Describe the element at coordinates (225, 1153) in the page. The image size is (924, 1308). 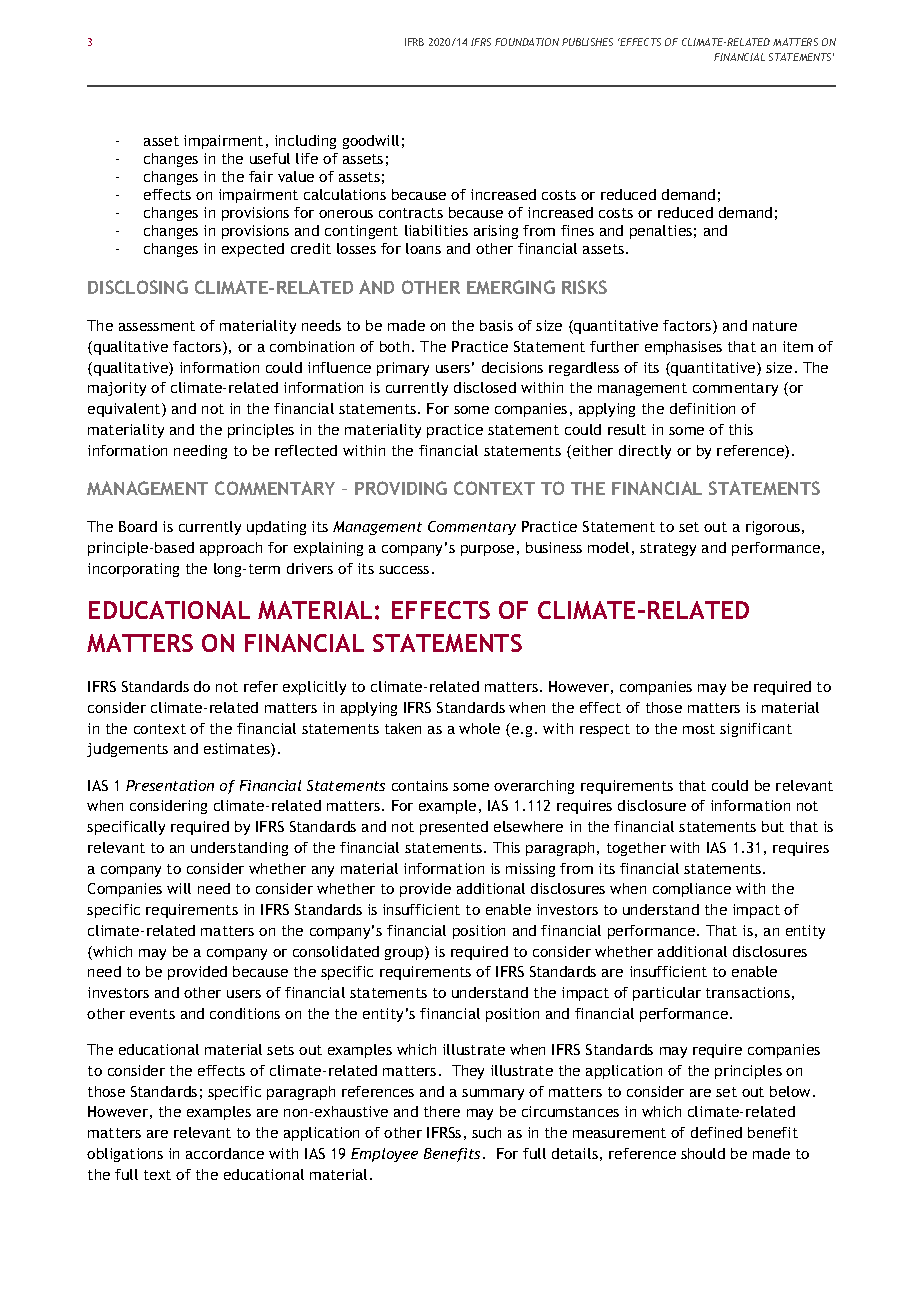
I see `accordance` at that location.
